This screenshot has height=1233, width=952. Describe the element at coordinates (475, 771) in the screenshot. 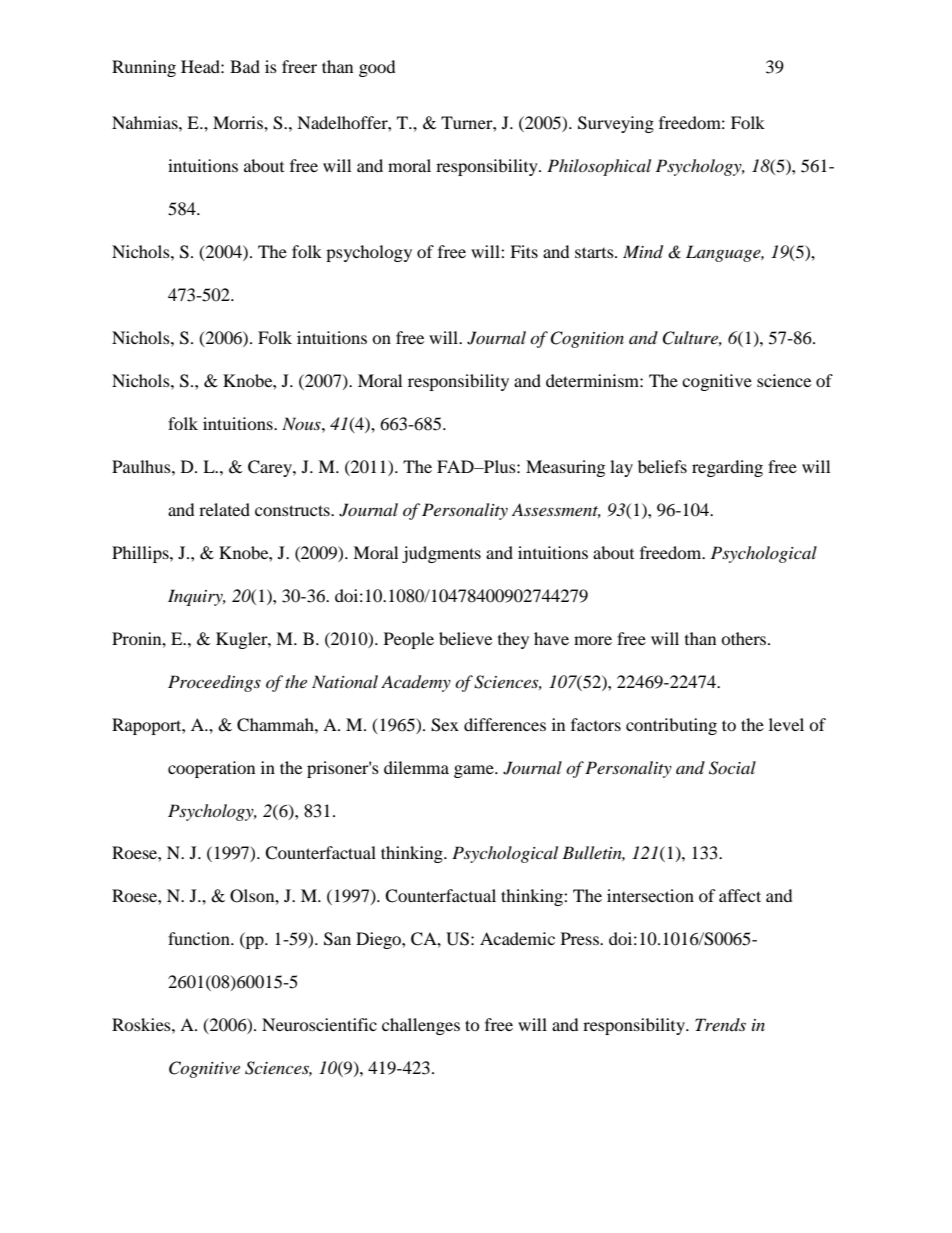

I see `game` at that location.
